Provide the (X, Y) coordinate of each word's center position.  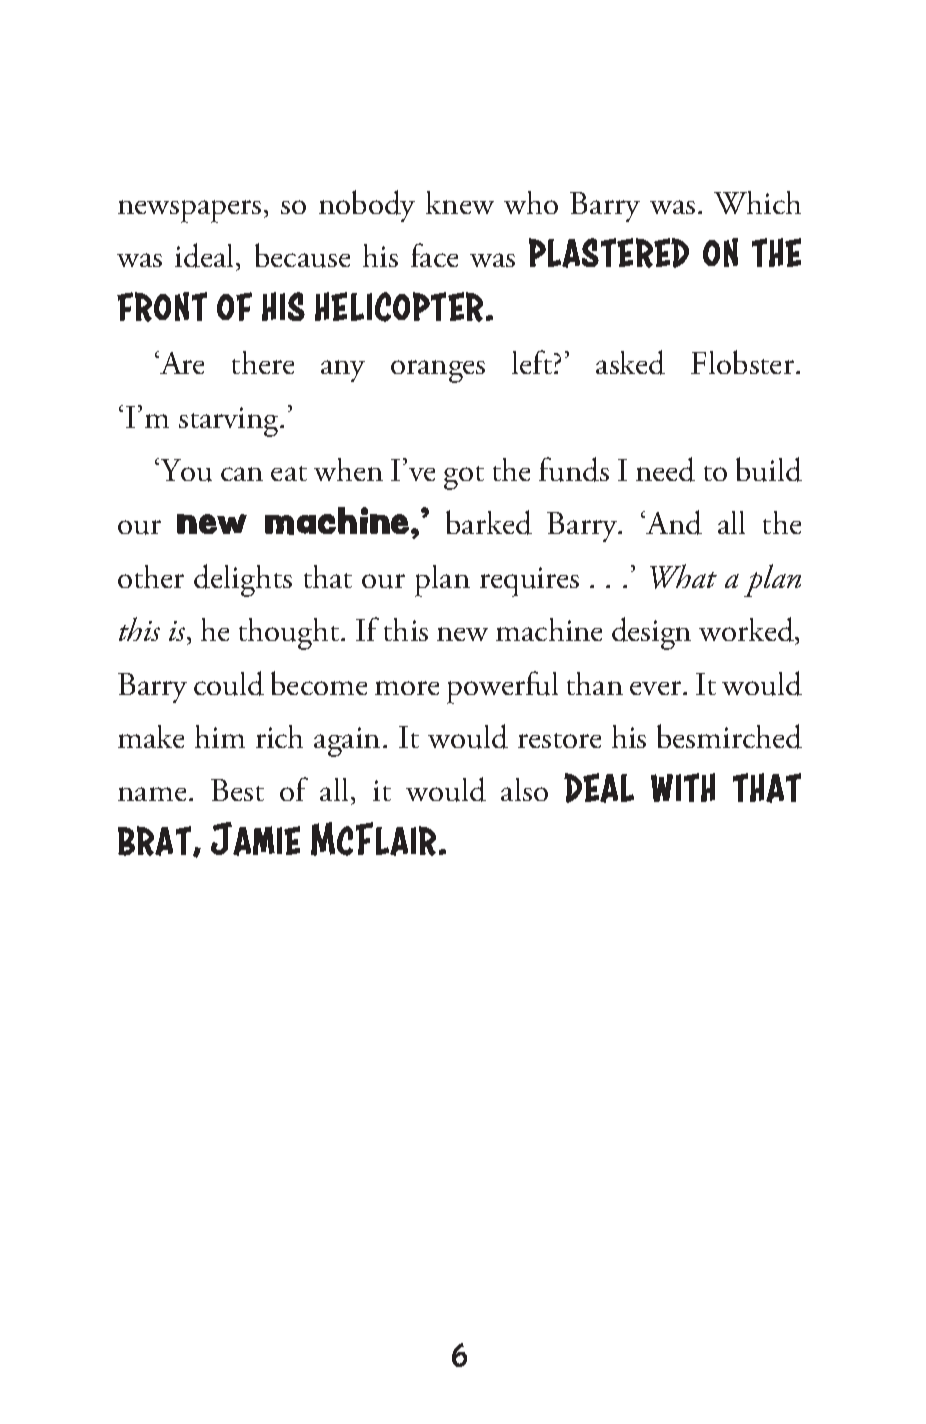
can (242, 474)
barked (489, 522)
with (683, 787)
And (673, 522)
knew (460, 202)
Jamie (255, 839)
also (524, 789)
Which (757, 202)
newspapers (189, 211)
